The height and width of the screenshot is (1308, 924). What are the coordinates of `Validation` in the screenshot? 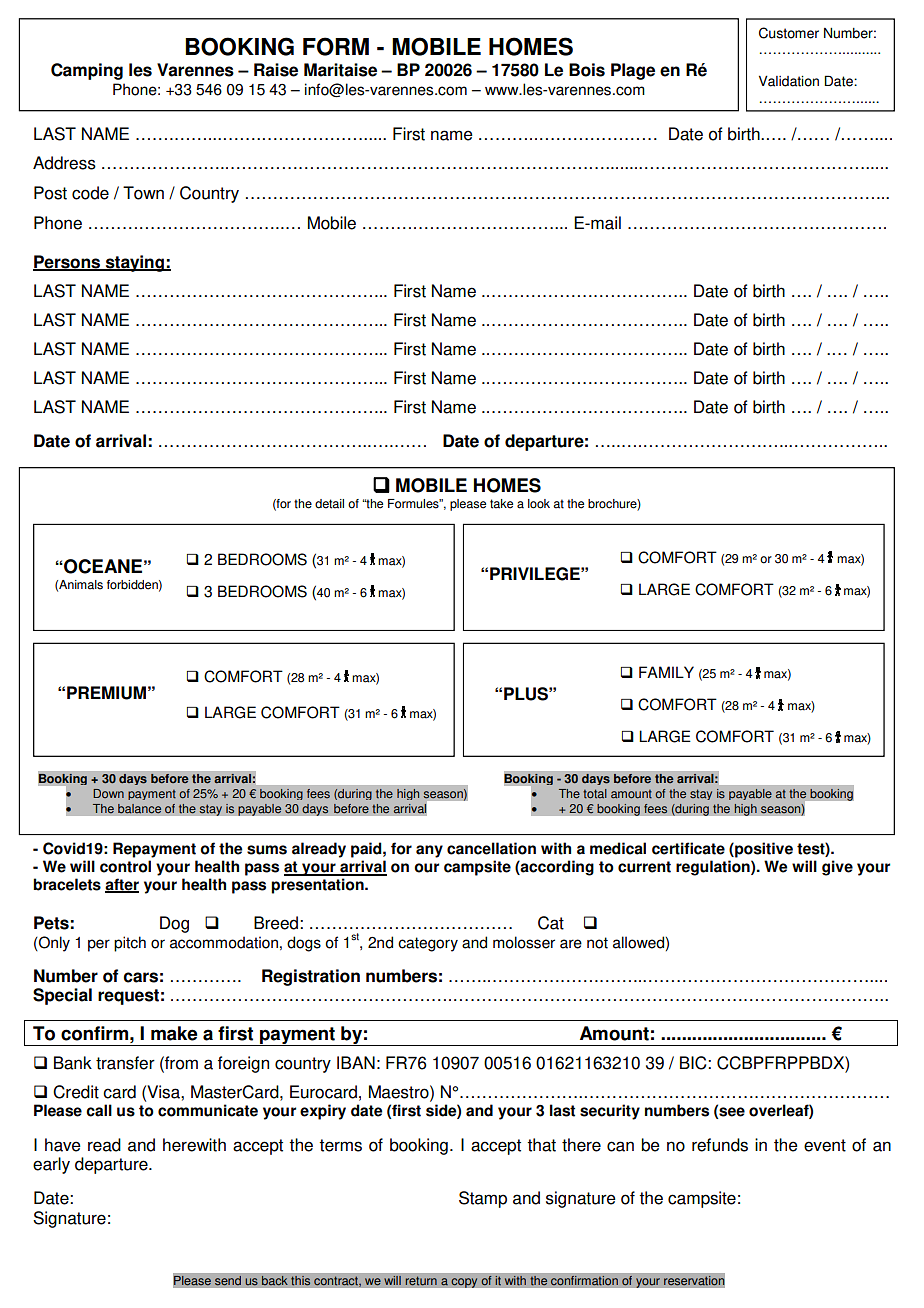 It's located at (789, 81).
